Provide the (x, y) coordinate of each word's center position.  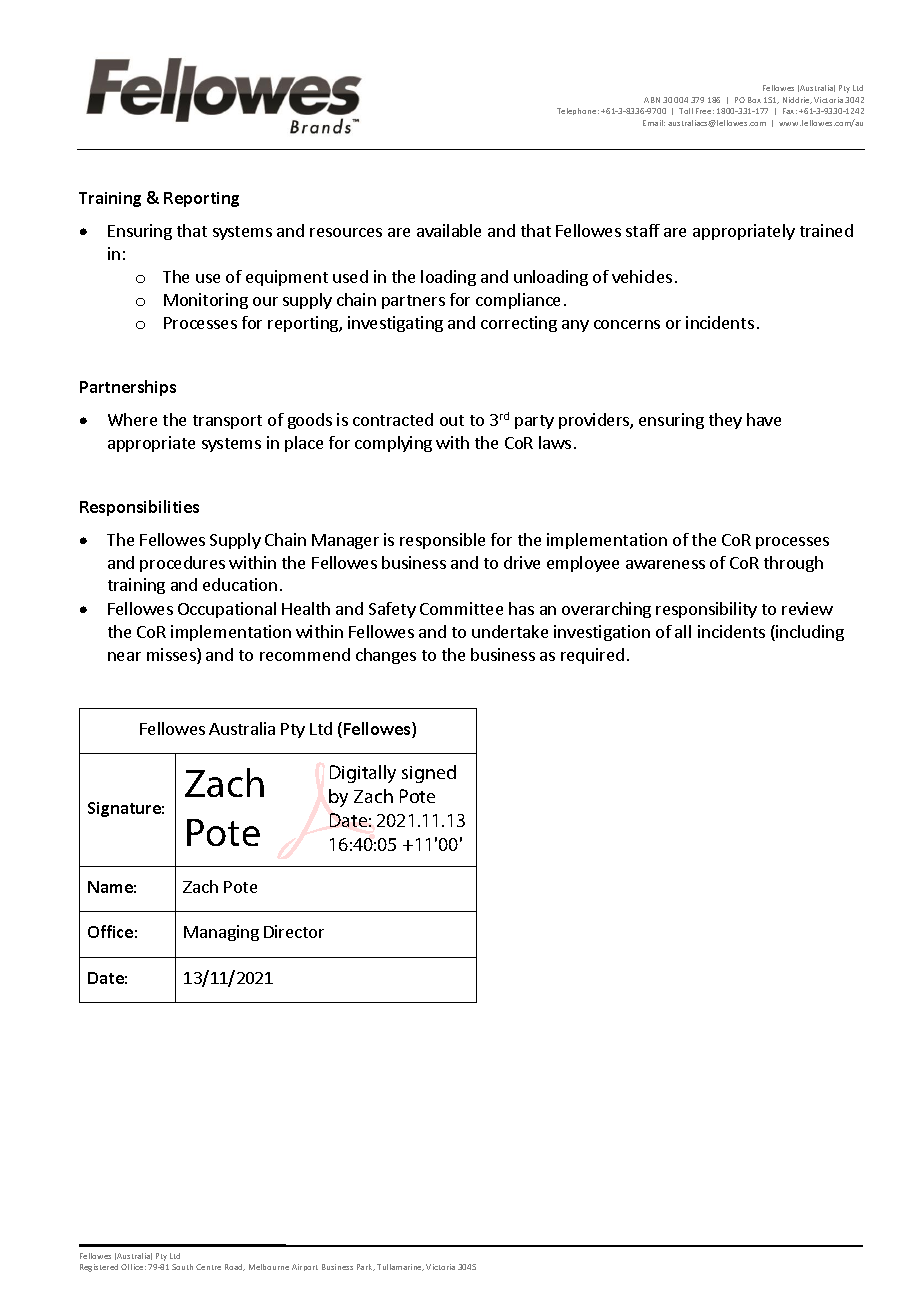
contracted (393, 419)
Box (754, 100)
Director (294, 931)
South (182, 1267)
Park (366, 1267)
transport (227, 422)
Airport (305, 1267)
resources (346, 232)
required (592, 656)
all (683, 631)
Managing (221, 933)
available (449, 230)
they (725, 421)
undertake (510, 631)
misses (172, 656)
